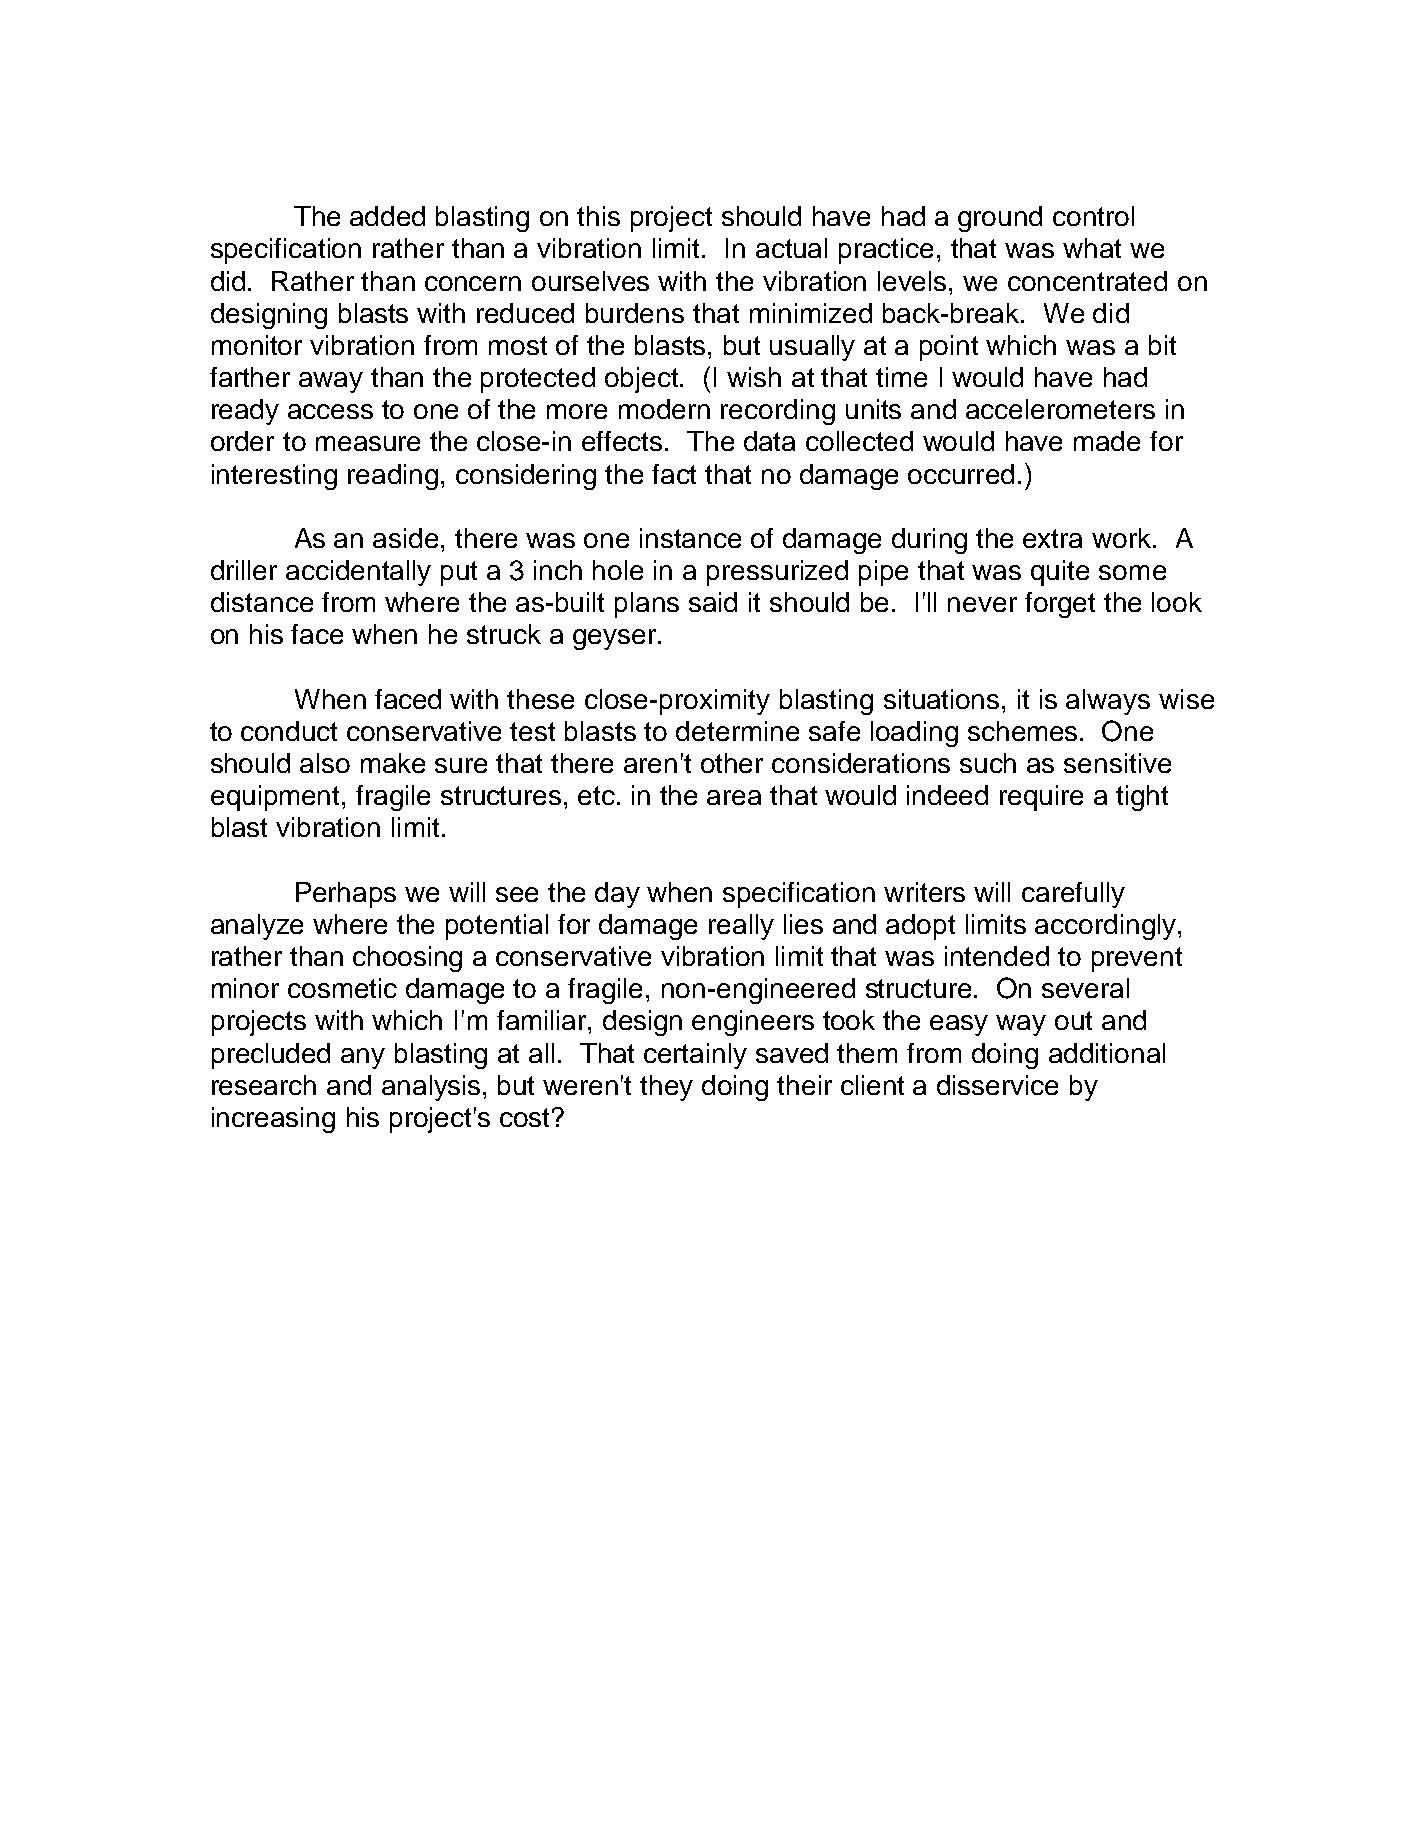 The image size is (1426, 1846). What do you see at coordinates (666, 1088) in the screenshot?
I see `they` at bounding box center [666, 1088].
